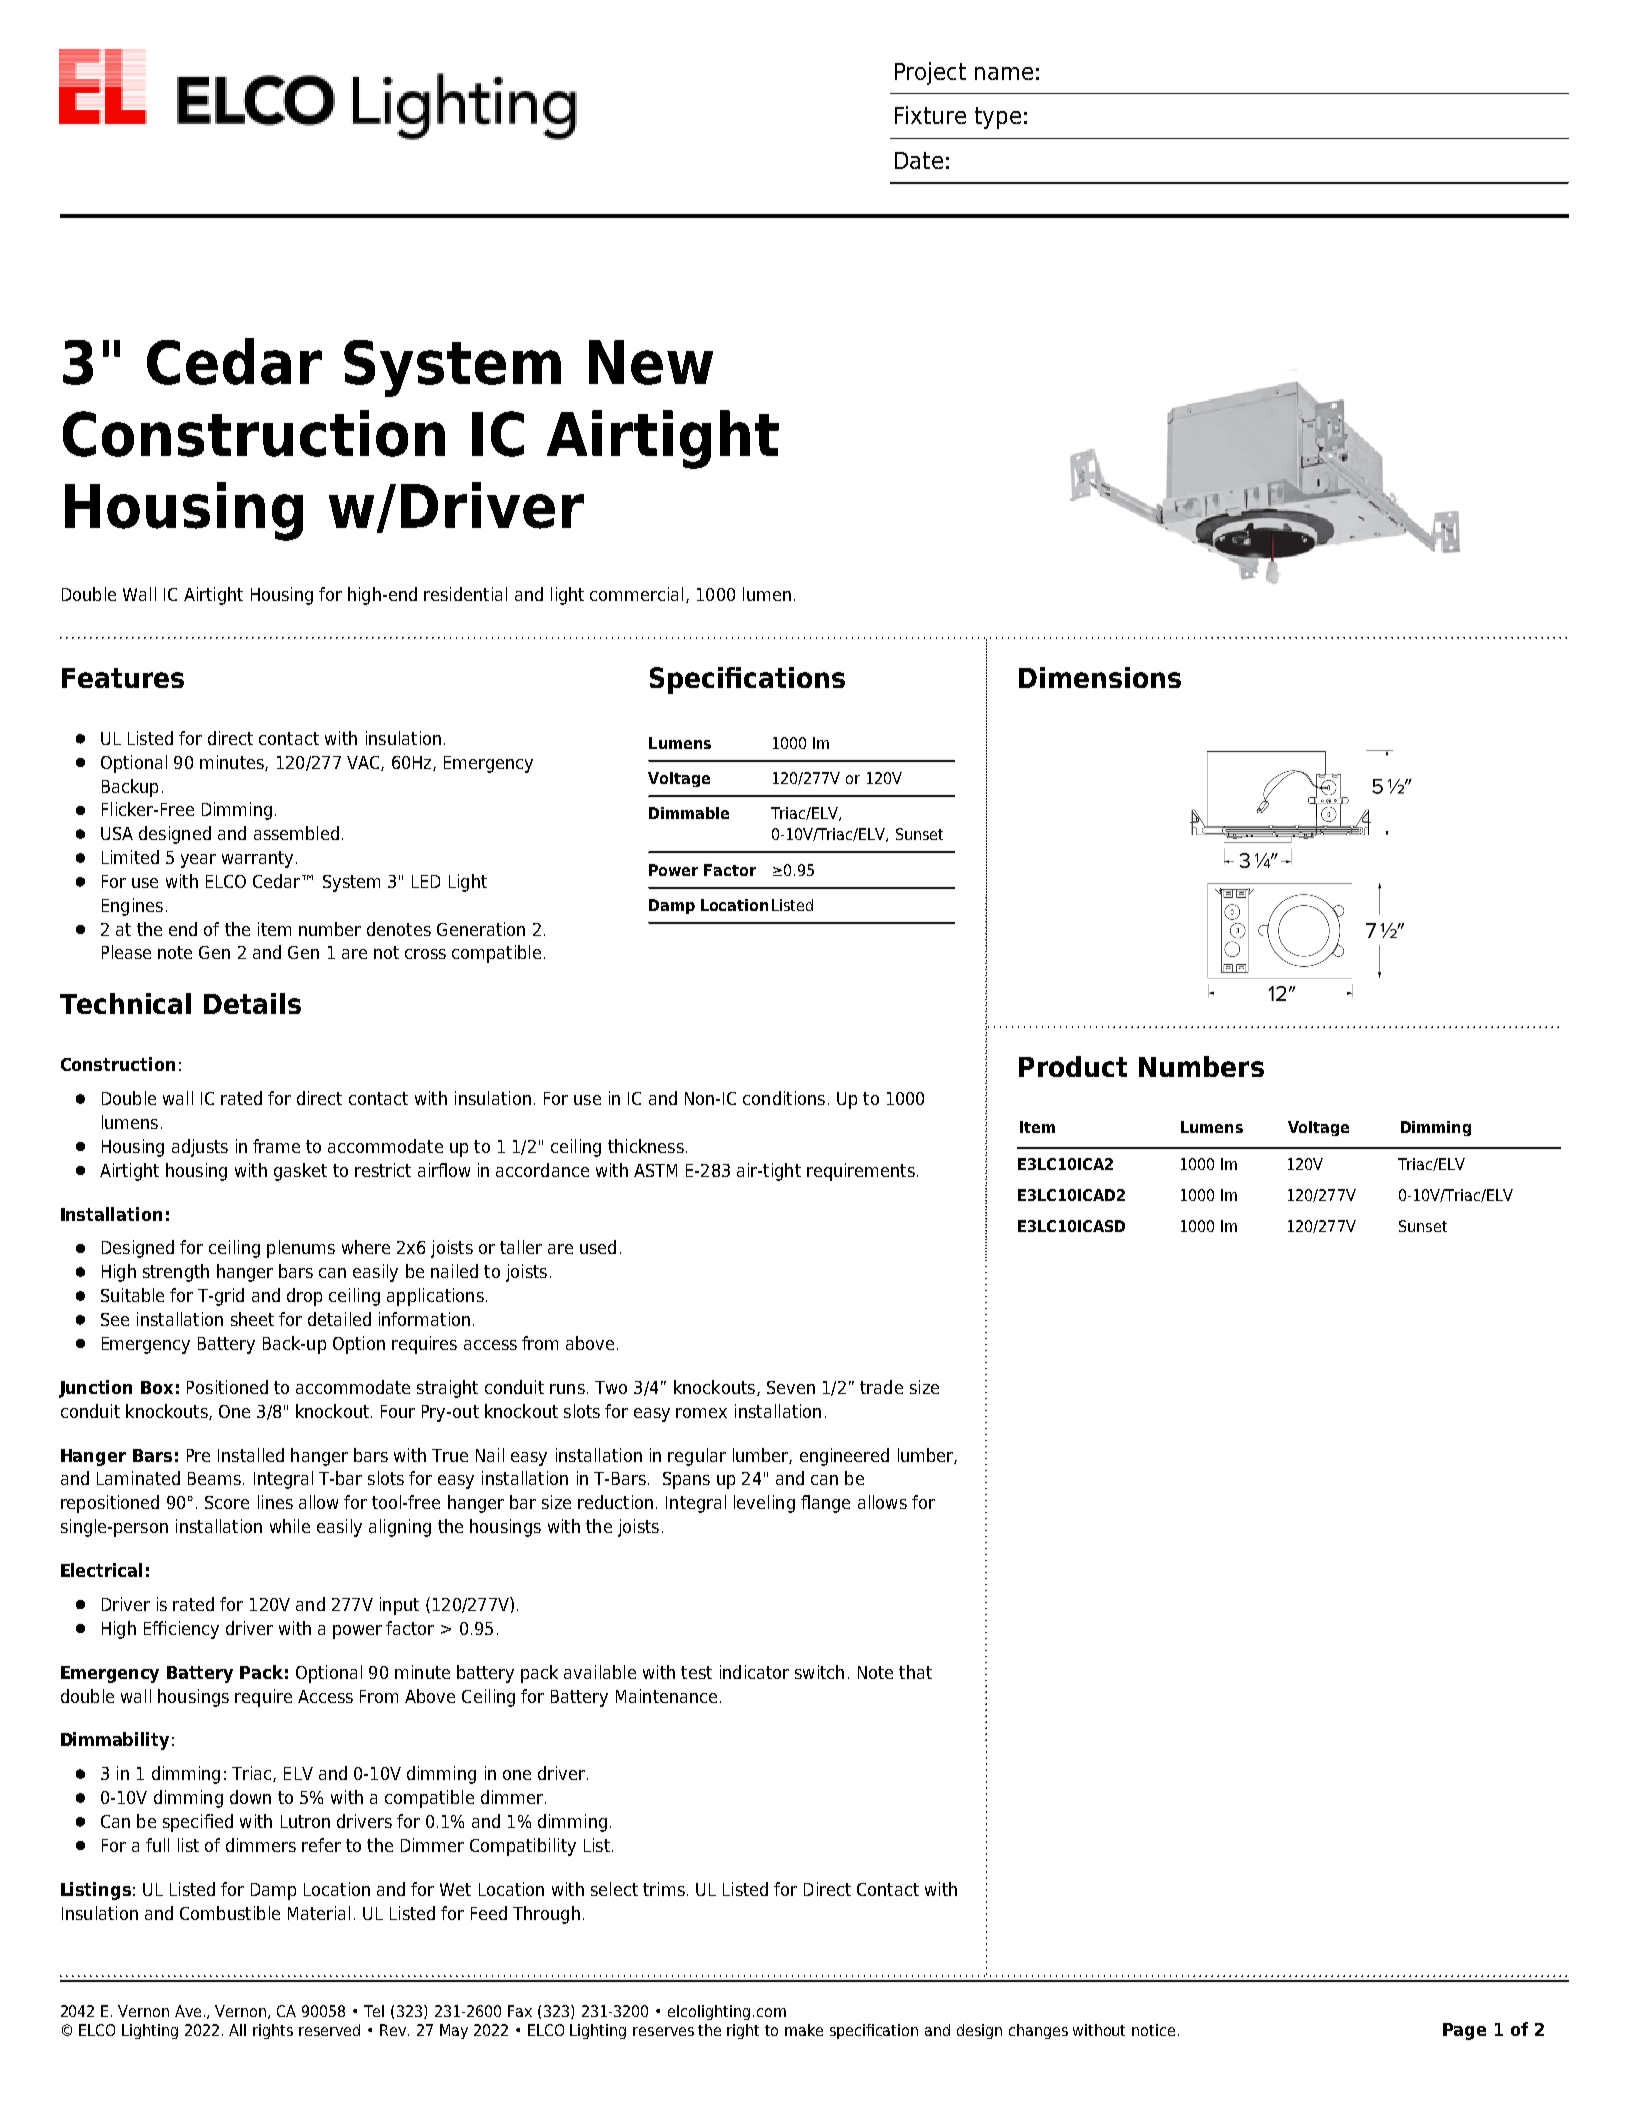 Image resolution: width=1629 pixels, height=2108 pixels. Describe the element at coordinates (881, 1387) in the document. I see `trade` at that location.
